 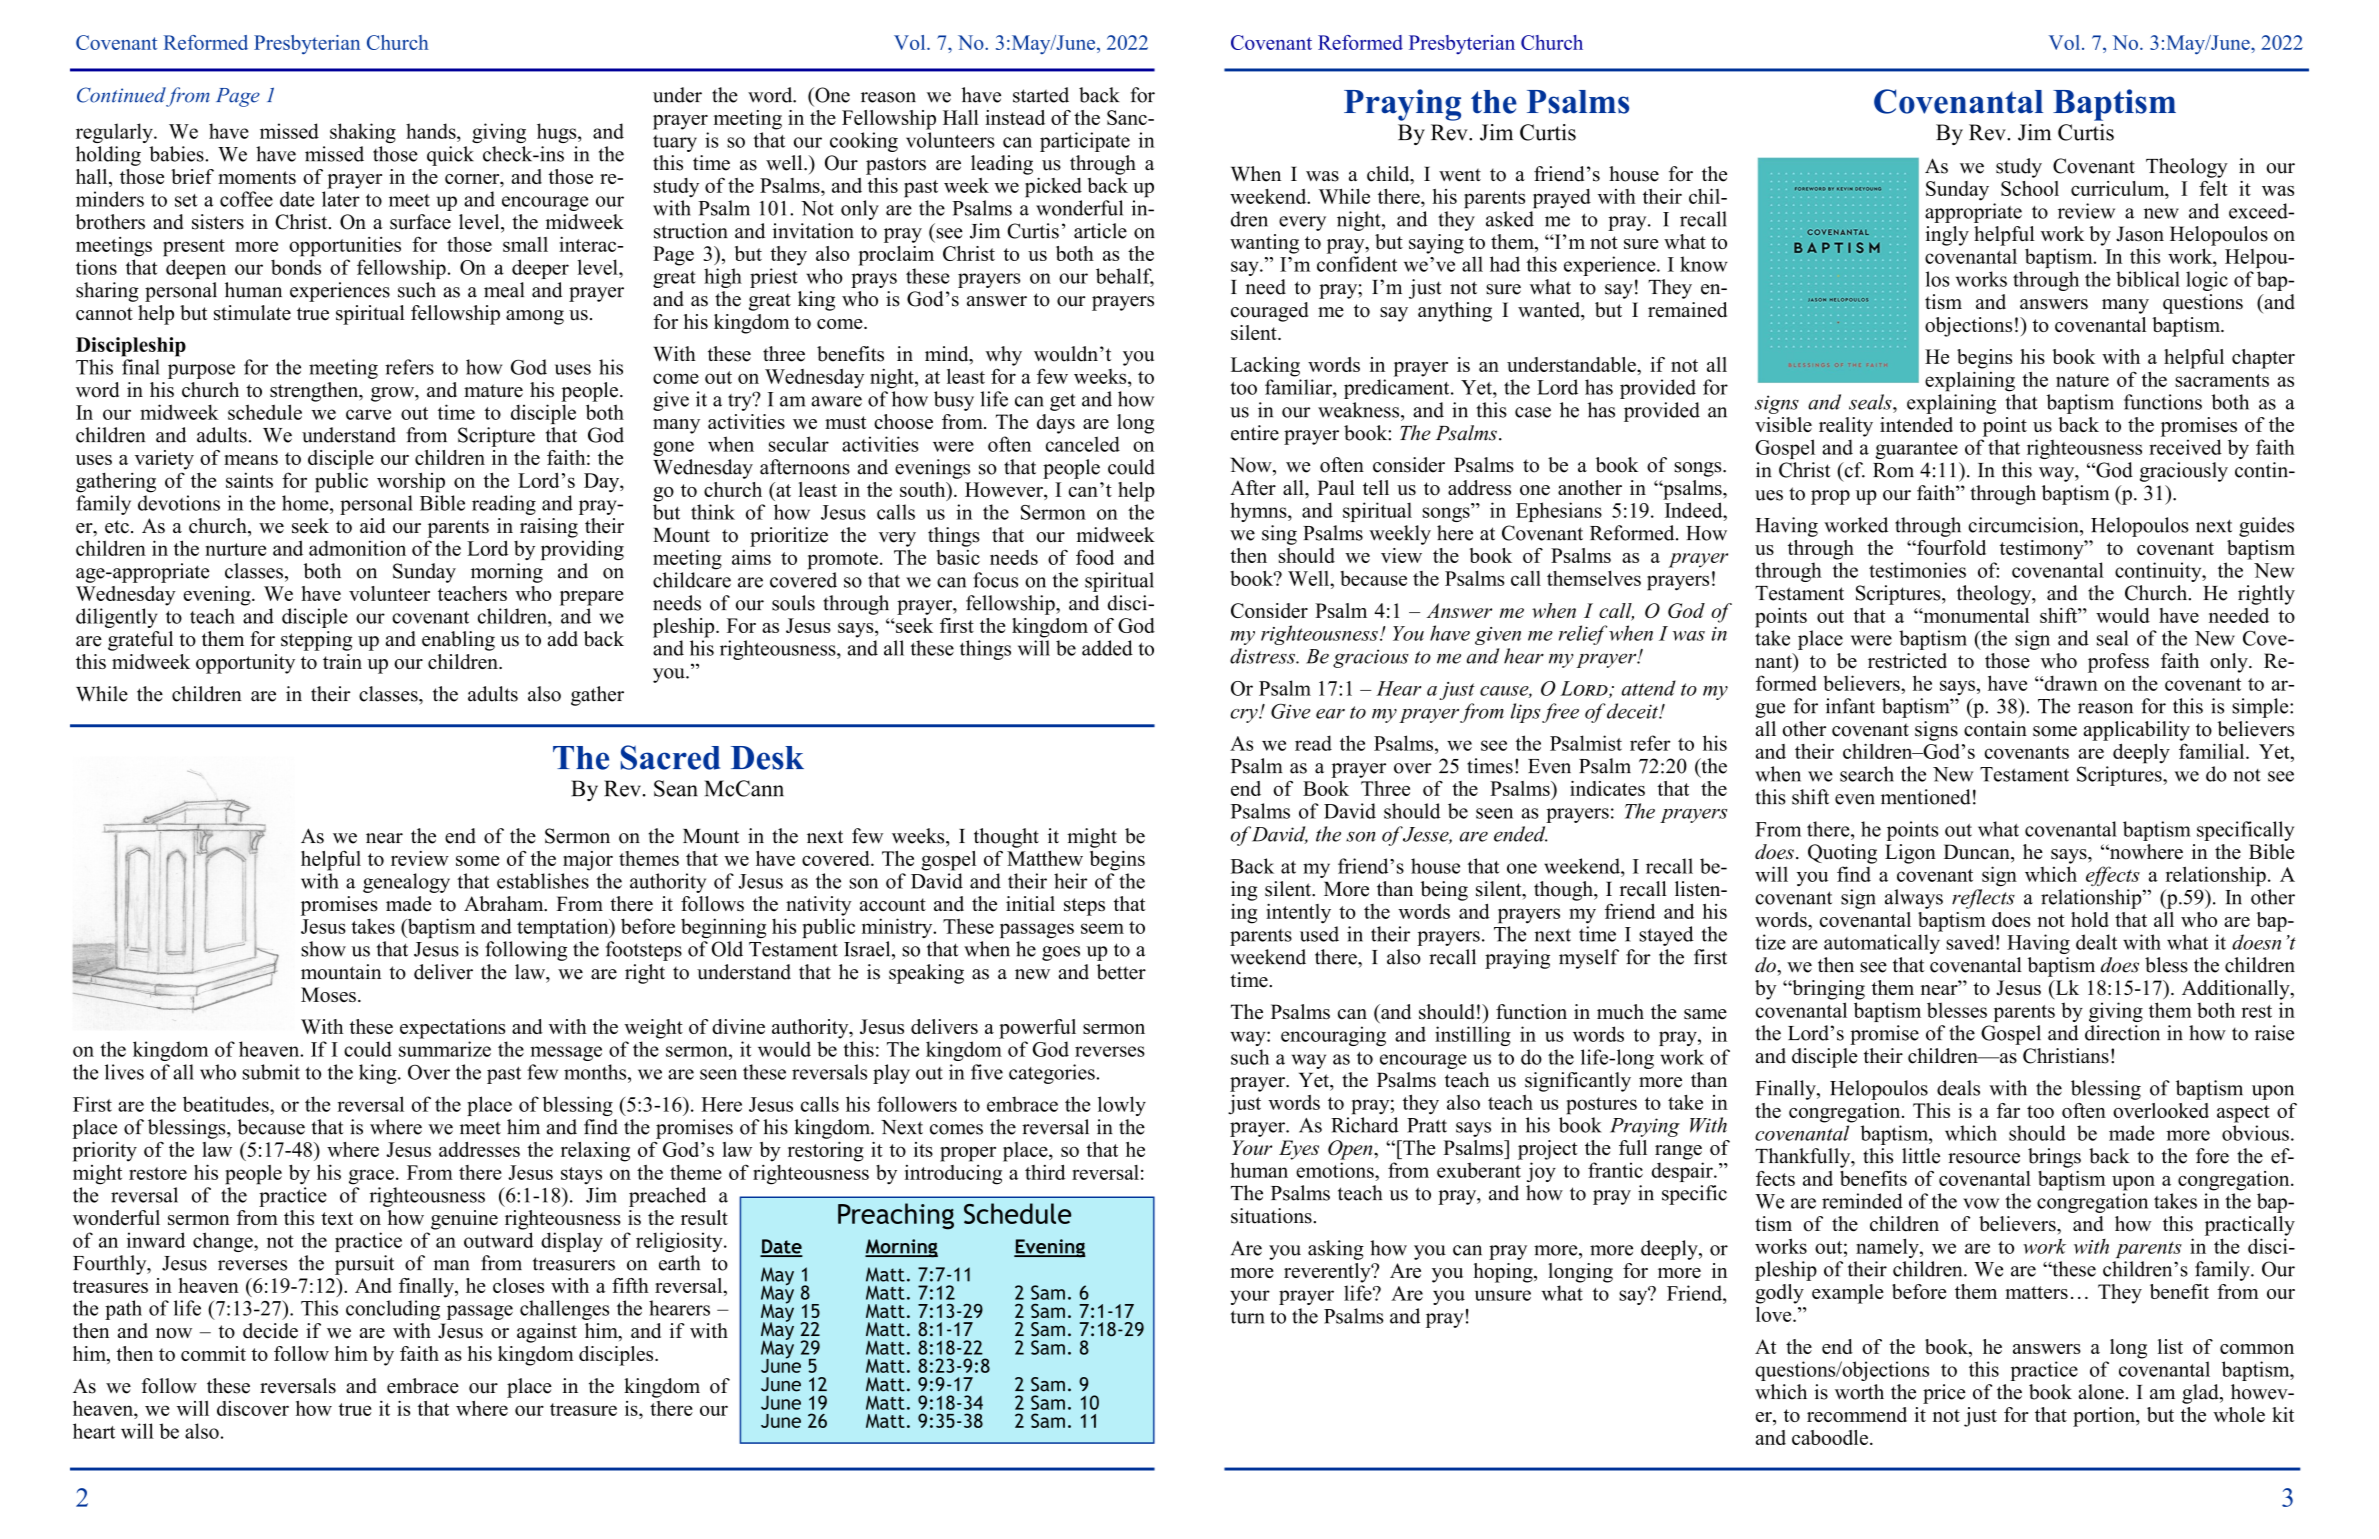 I want to click on dealt, so click(x=2096, y=942).
